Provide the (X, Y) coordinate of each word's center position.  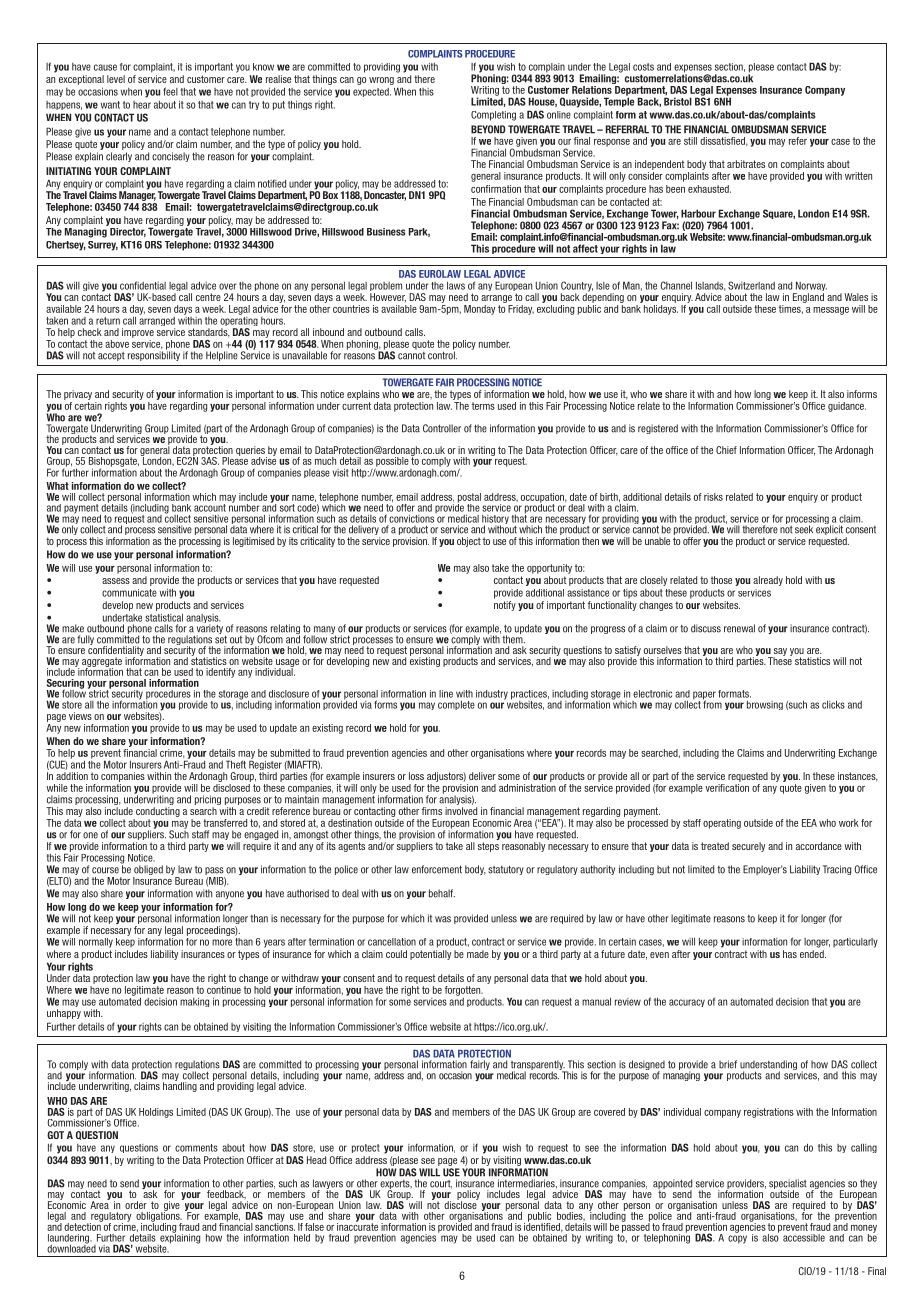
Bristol (678, 101)
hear (142, 105)
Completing (493, 116)
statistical (164, 617)
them (513, 638)
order (136, 1205)
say (779, 653)
